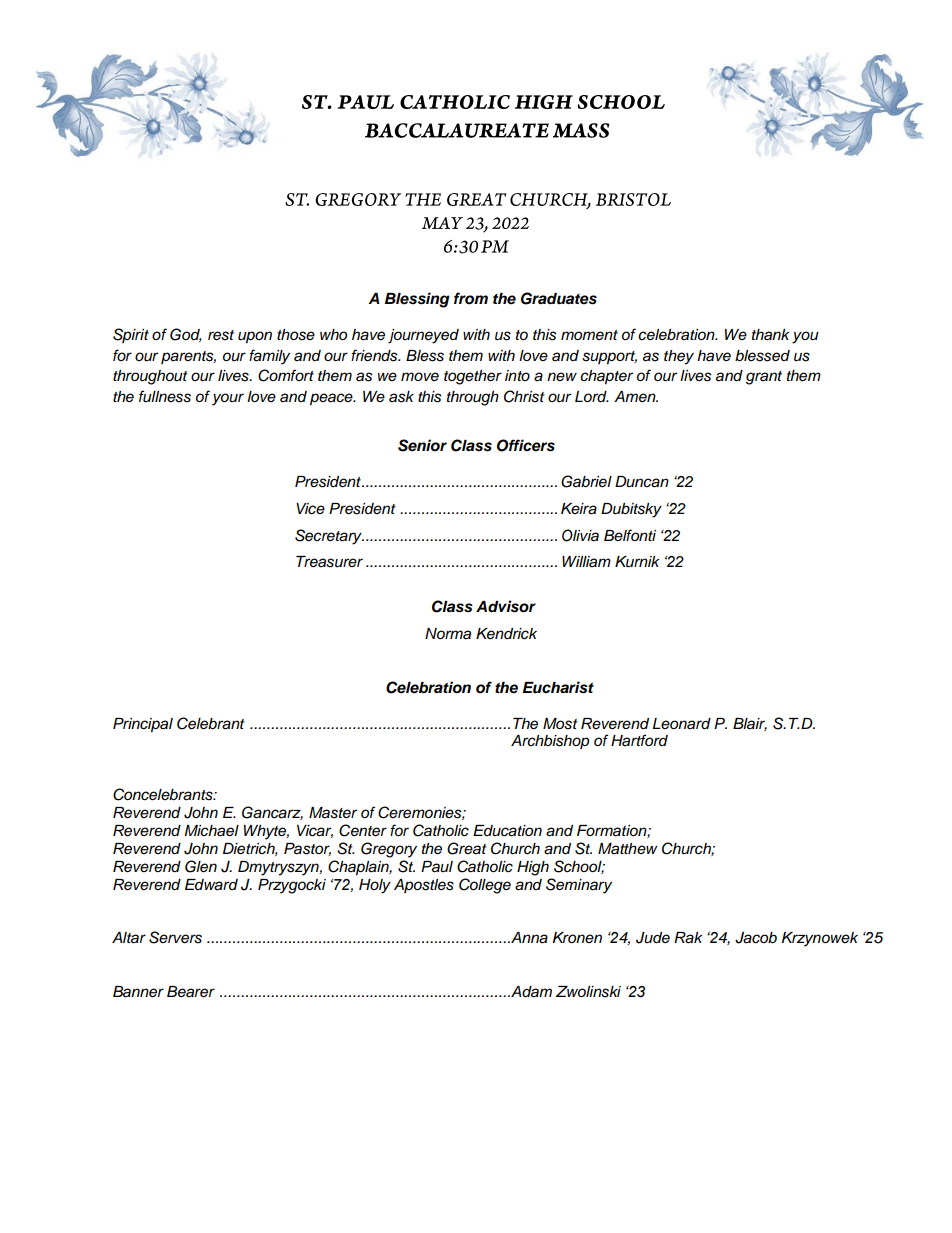  What do you see at coordinates (642, 482) in the page?
I see `Duncan` at bounding box center [642, 482].
